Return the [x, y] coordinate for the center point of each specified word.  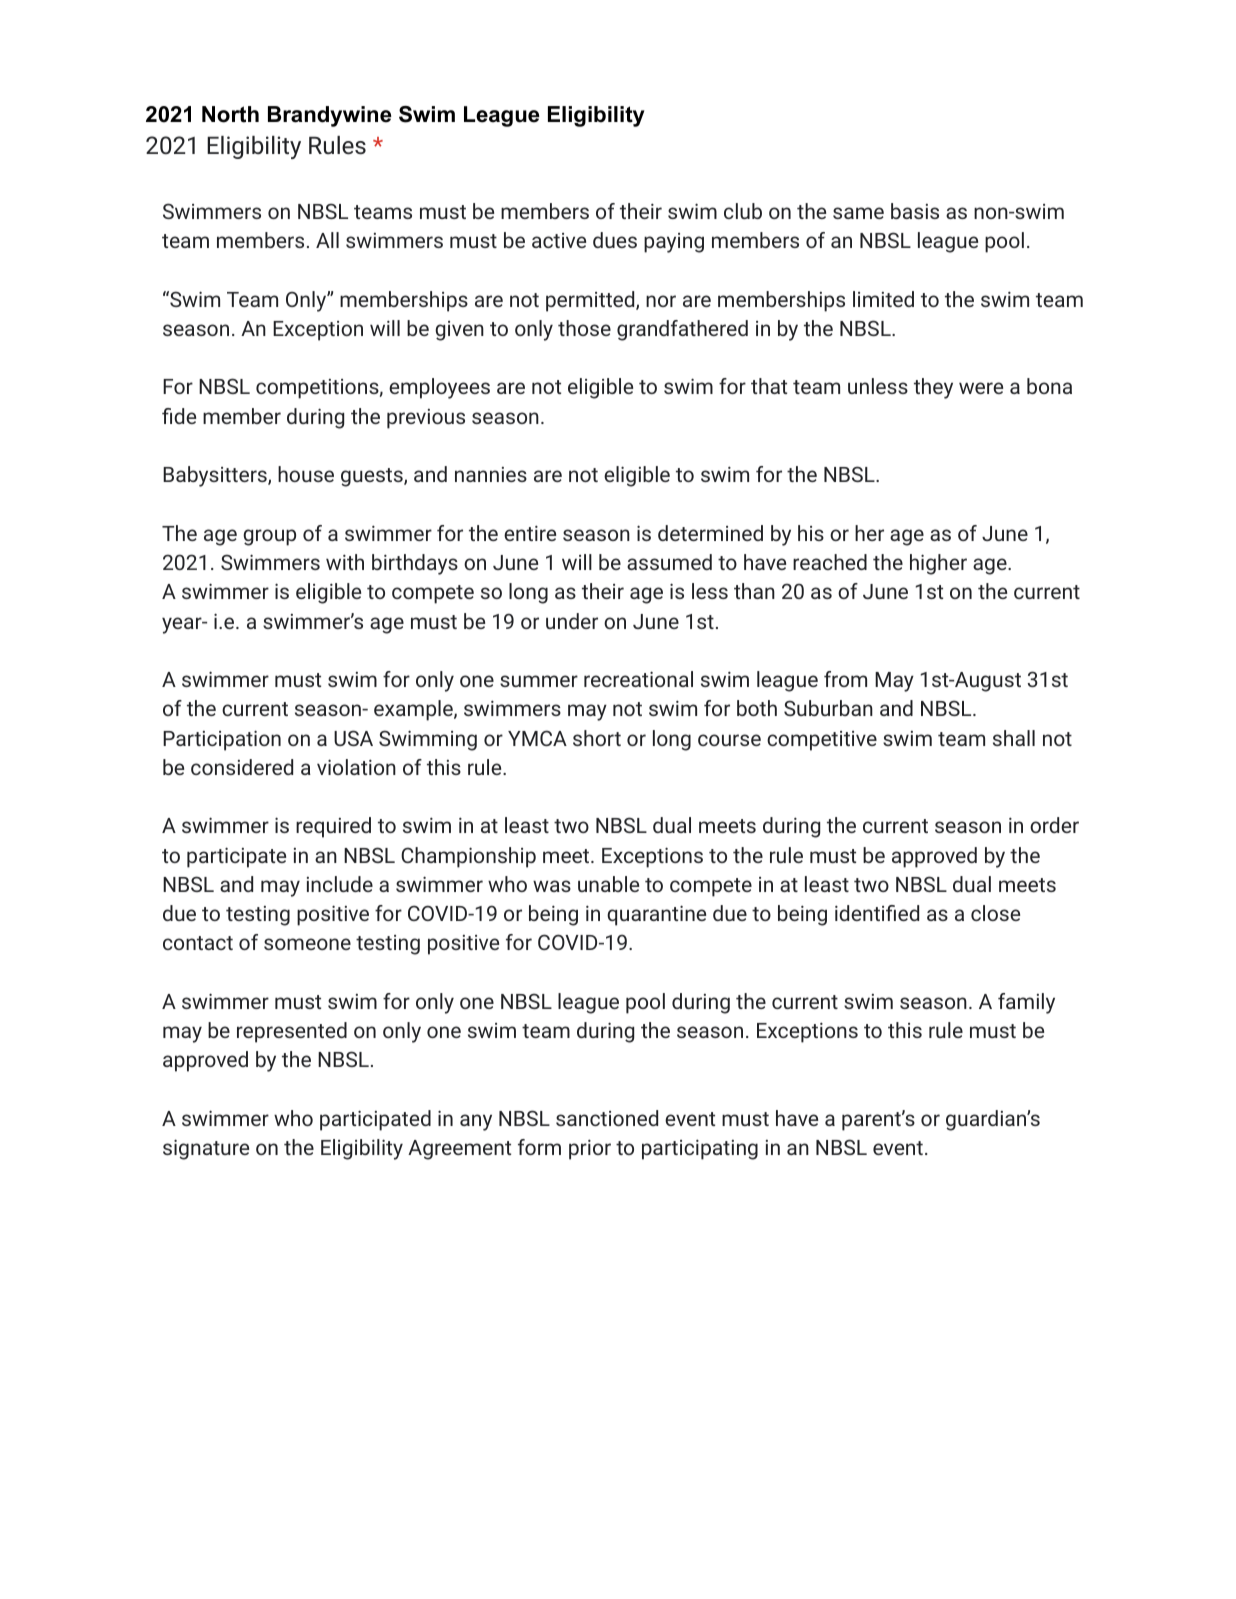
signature [206, 1149]
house [306, 474]
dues [615, 240]
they [933, 388]
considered [242, 767]
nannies [491, 474]
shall [1014, 738]
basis [915, 211]
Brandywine [330, 116]
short [597, 738]
